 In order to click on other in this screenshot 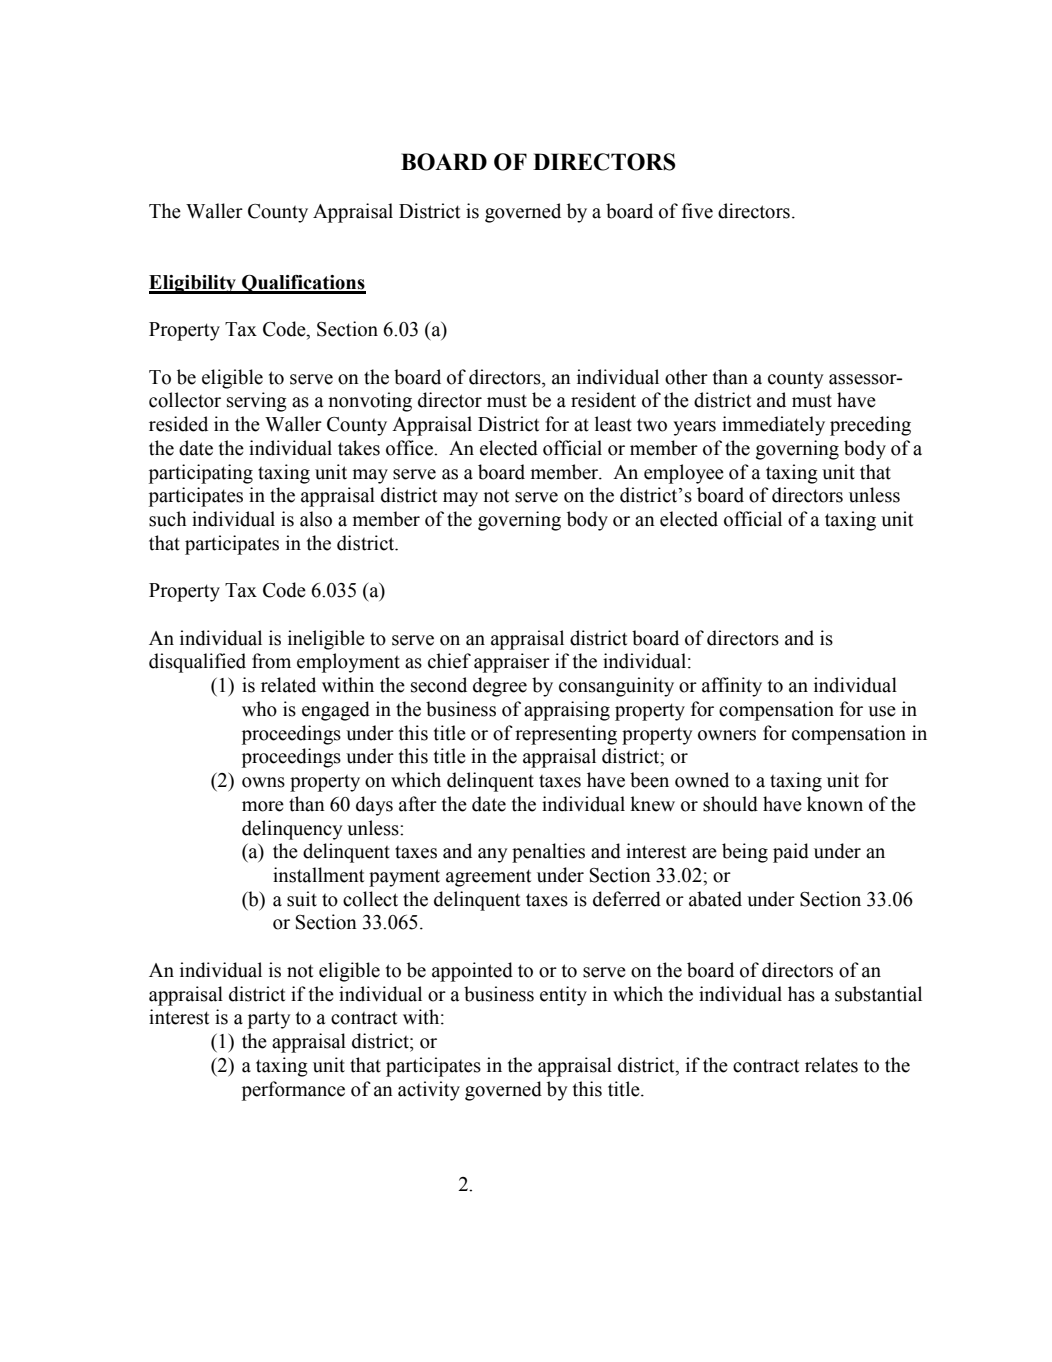, I will do `click(686, 377)`.
